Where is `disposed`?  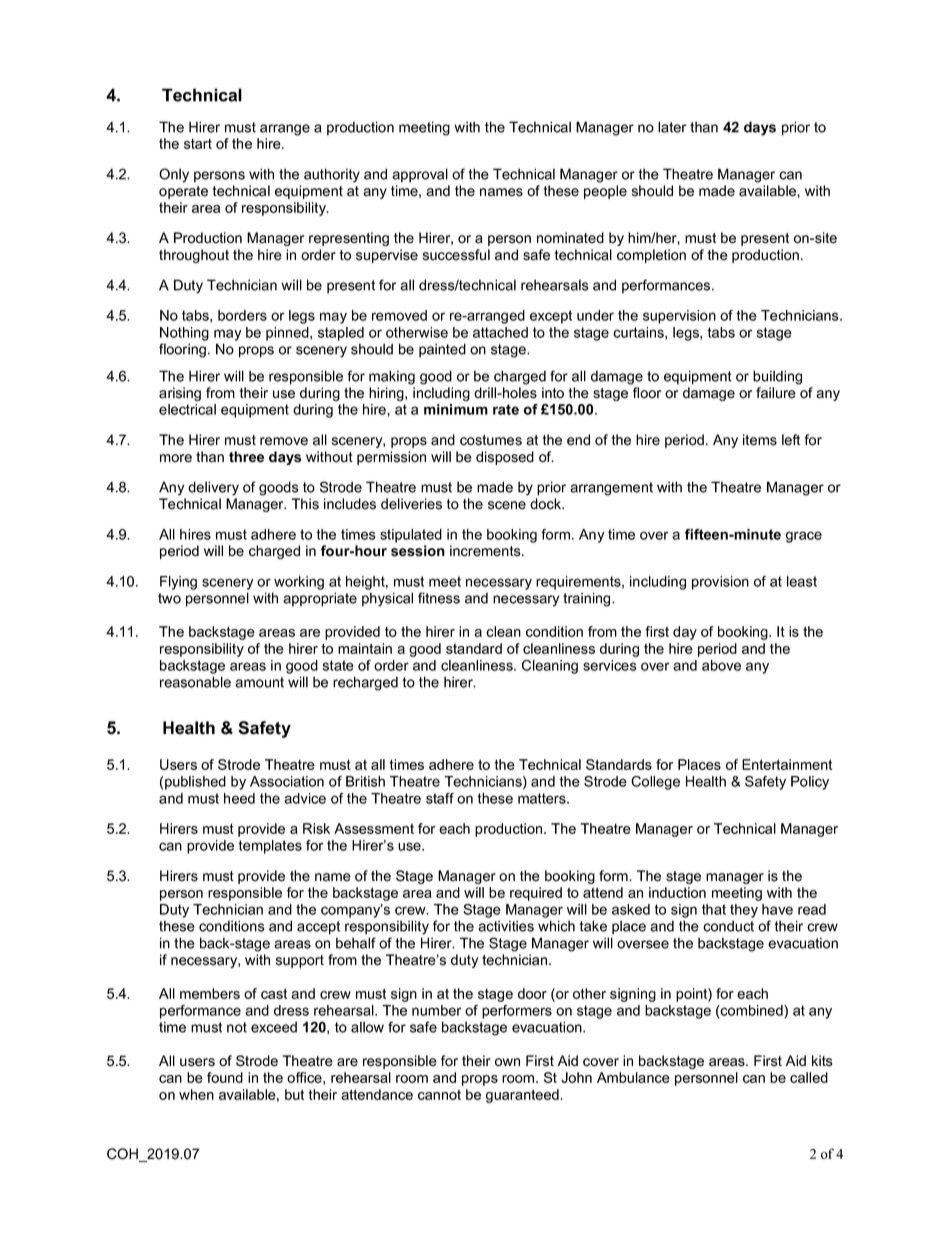
disposed is located at coordinates (505, 458).
